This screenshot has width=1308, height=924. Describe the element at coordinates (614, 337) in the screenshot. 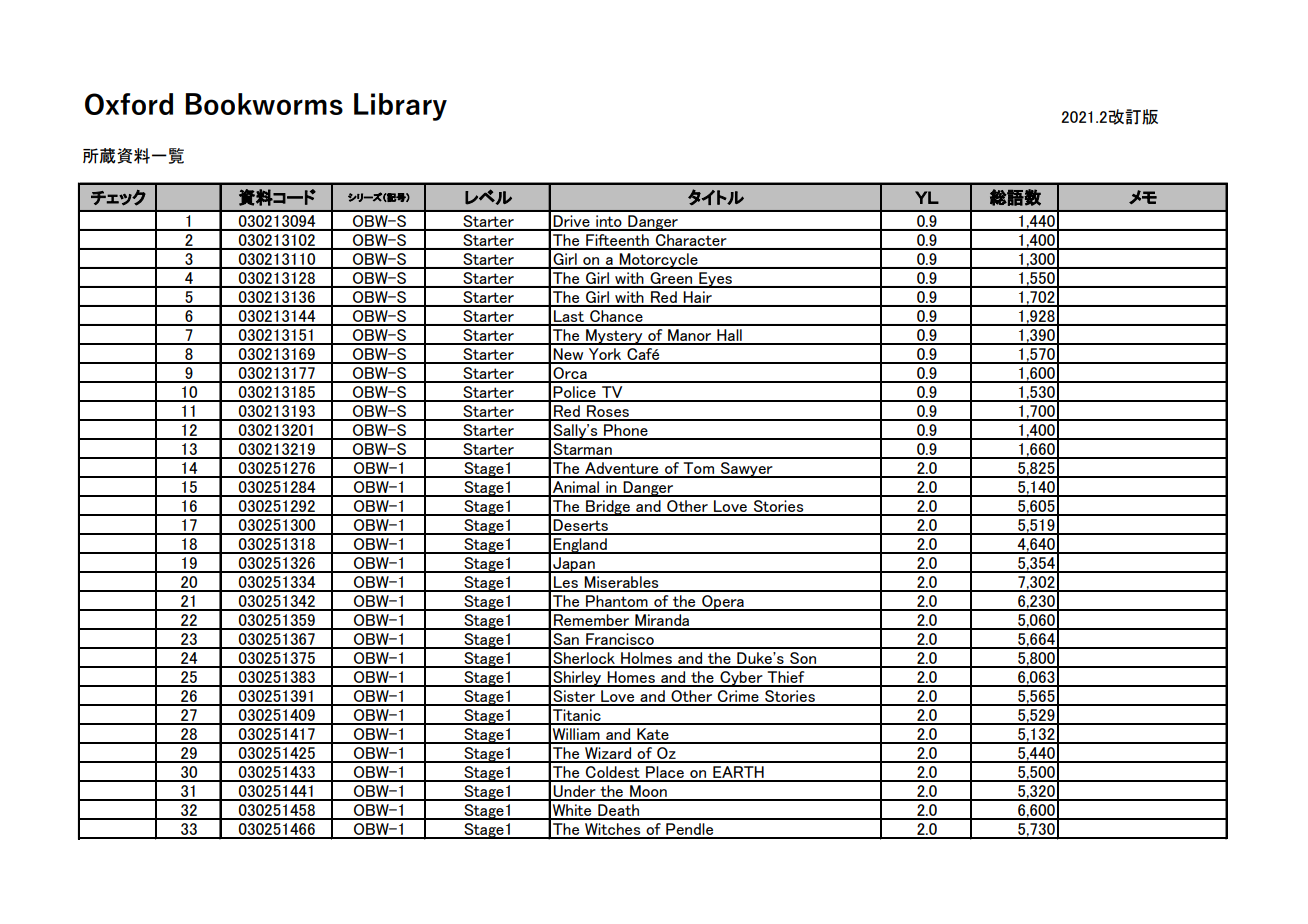

I see `Mystery` at that location.
